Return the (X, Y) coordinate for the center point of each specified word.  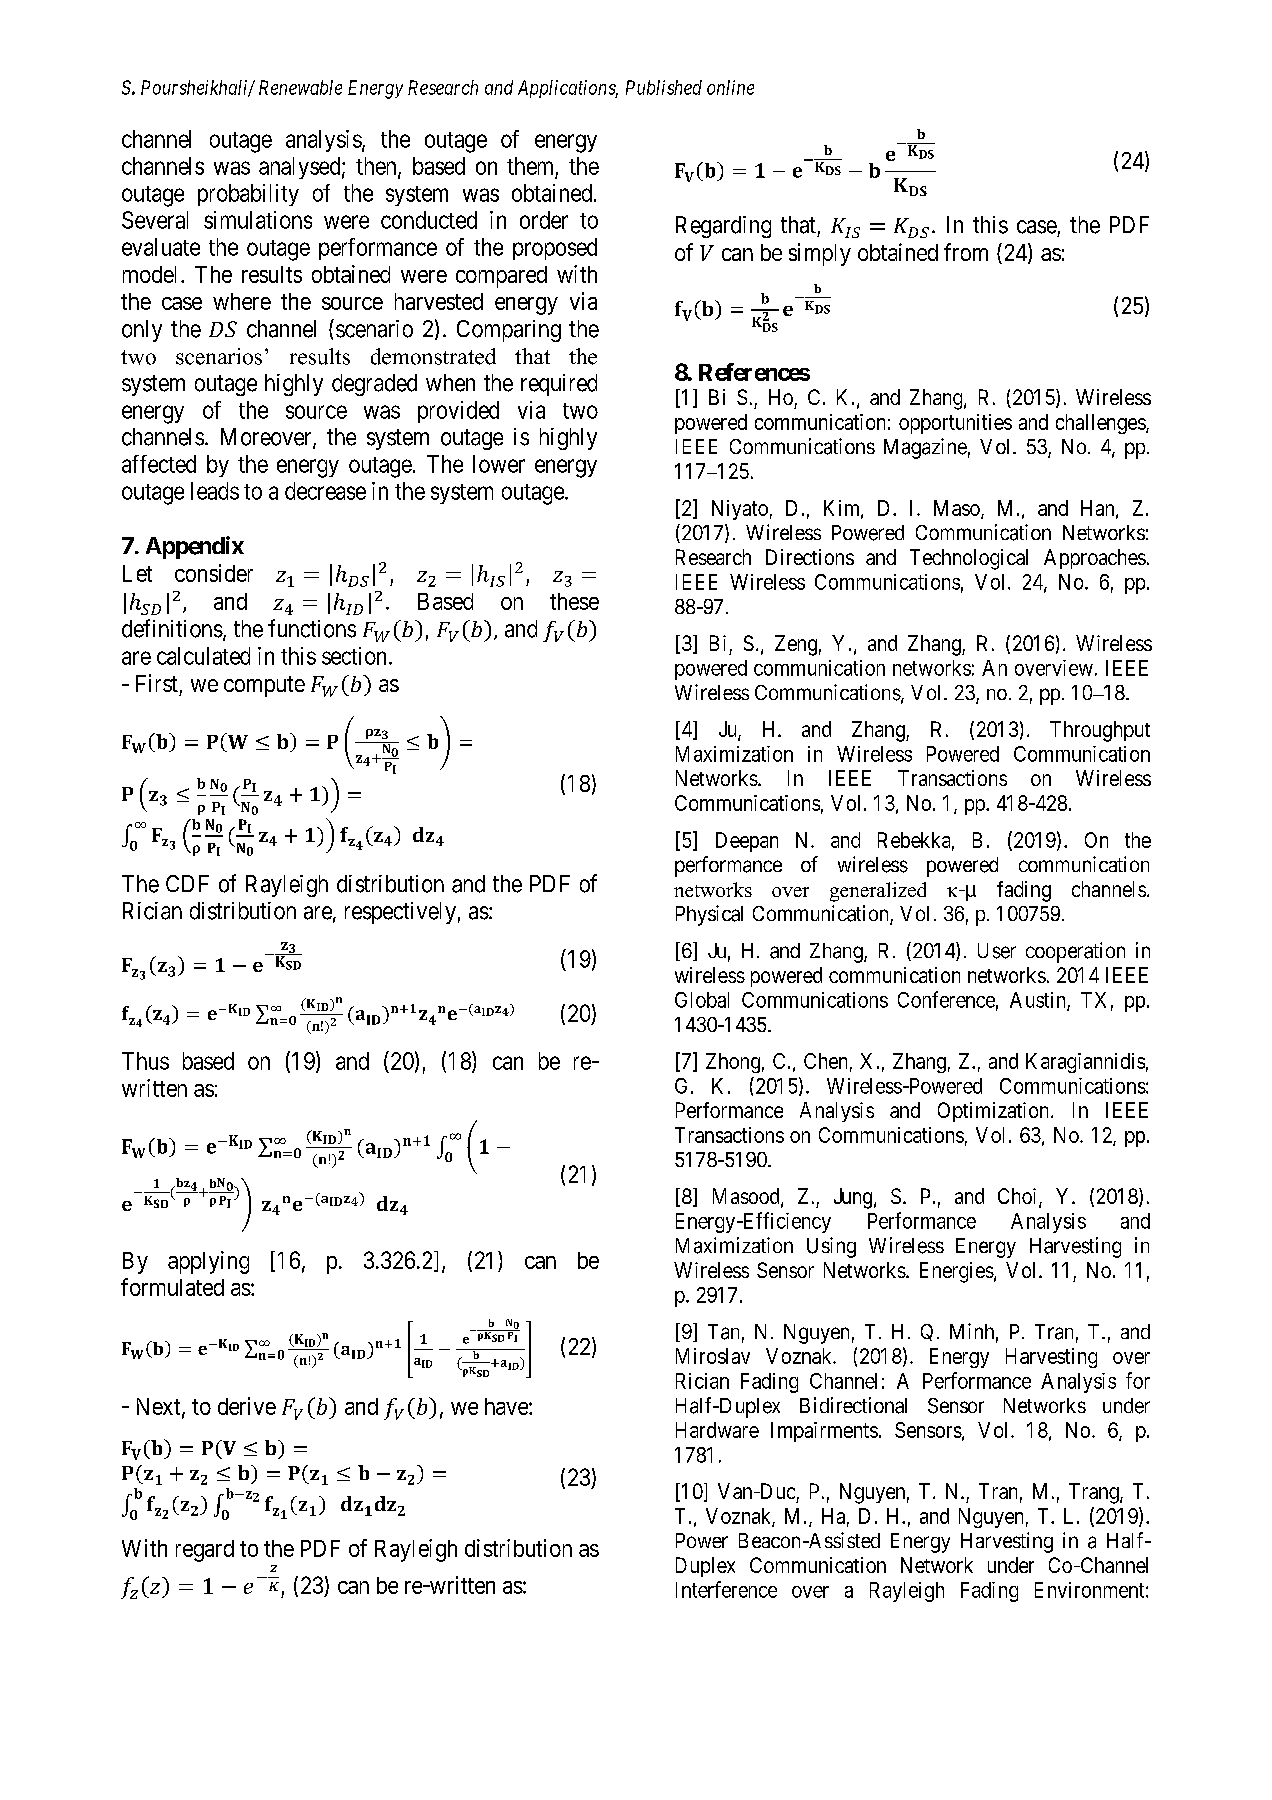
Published (664, 87)
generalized (878, 892)
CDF (187, 883)
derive (247, 1406)
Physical (709, 915)
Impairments (824, 1432)
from (966, 252)
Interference (726, 1589)
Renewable (300, 87)
